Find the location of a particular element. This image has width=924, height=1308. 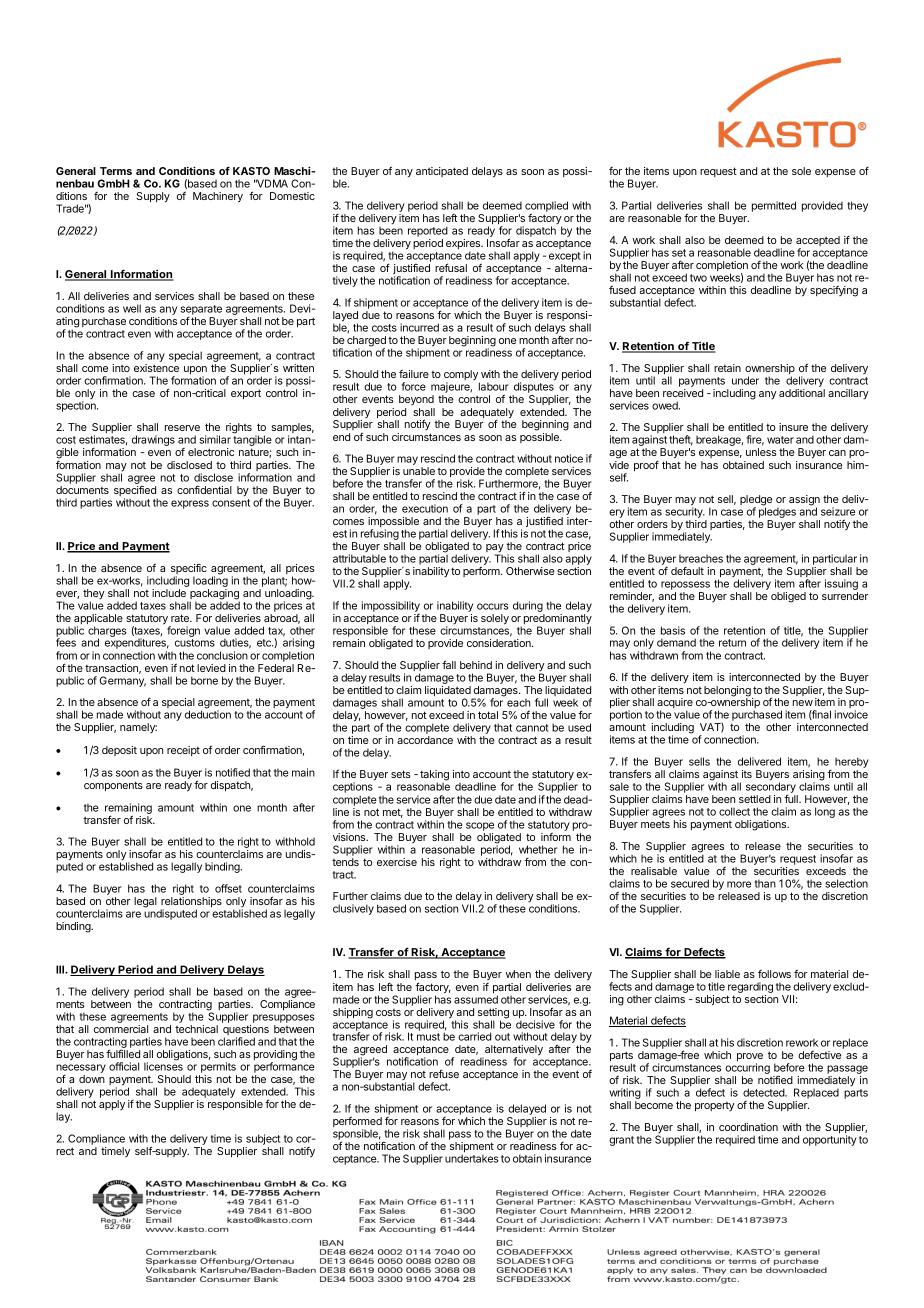

return is located at coordinates (732, 643).
